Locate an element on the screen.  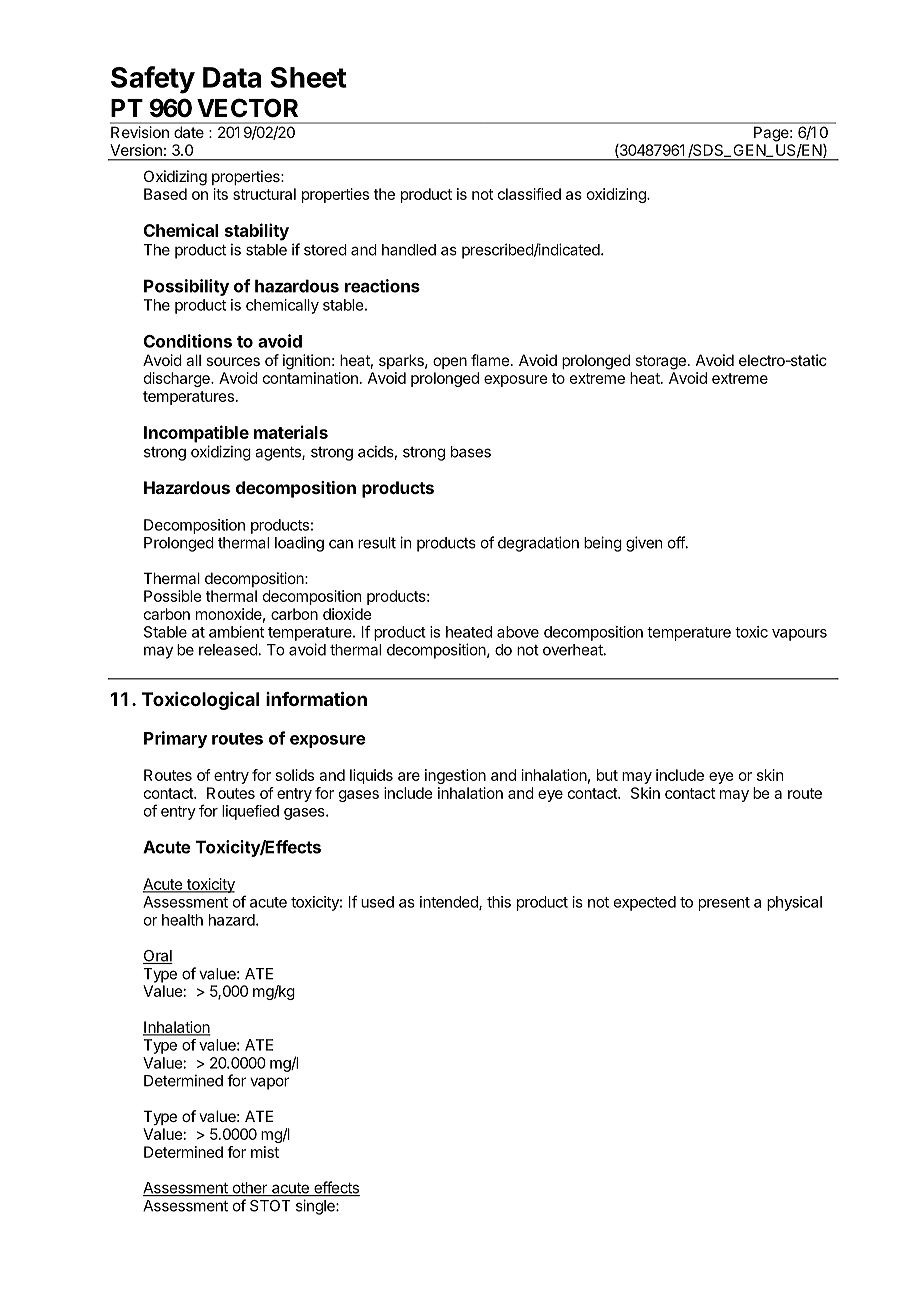
physical is located at coordinates (794, 903).
